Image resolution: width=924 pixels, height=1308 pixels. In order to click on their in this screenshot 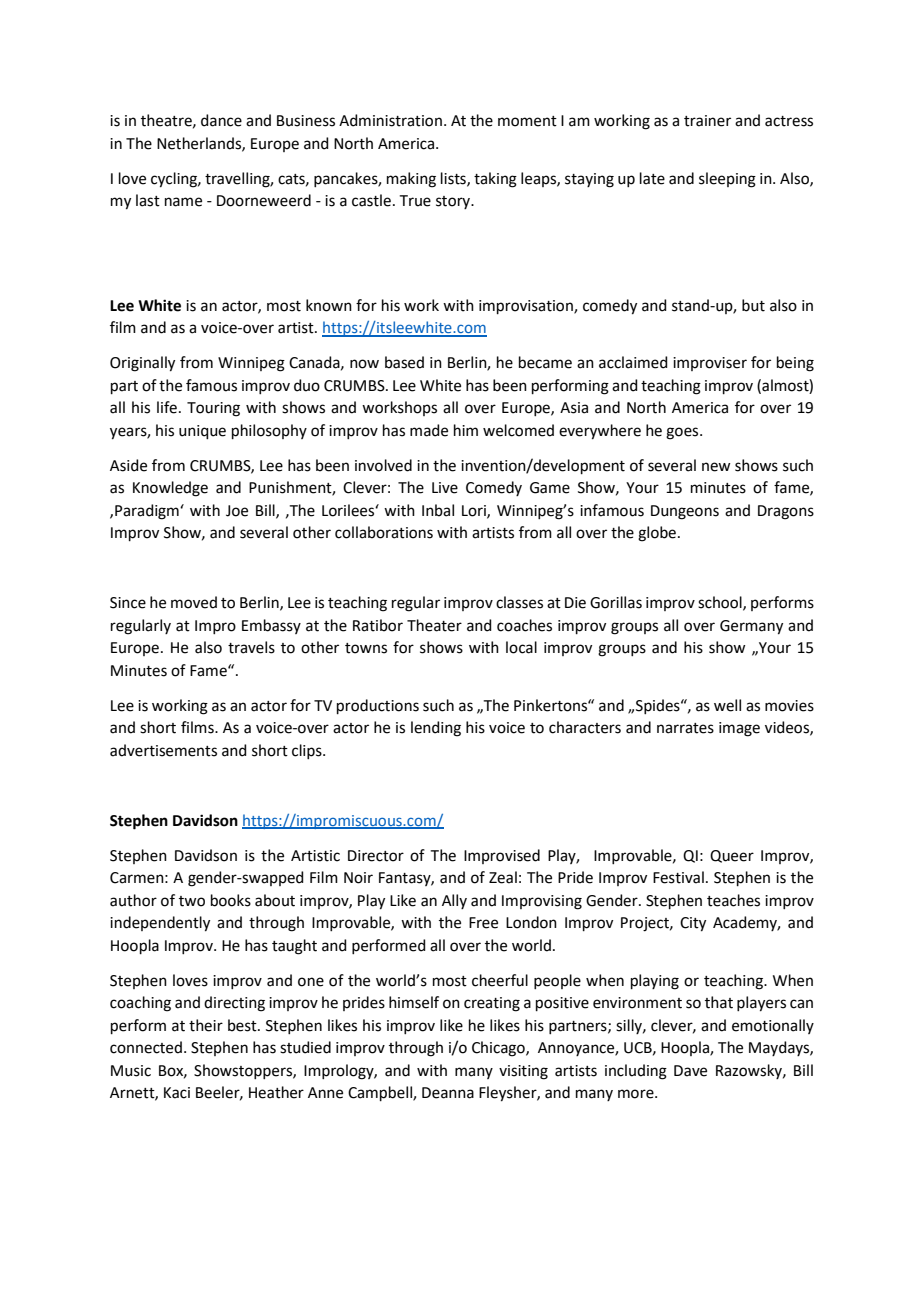, I will do `click(206, 1025)`.
